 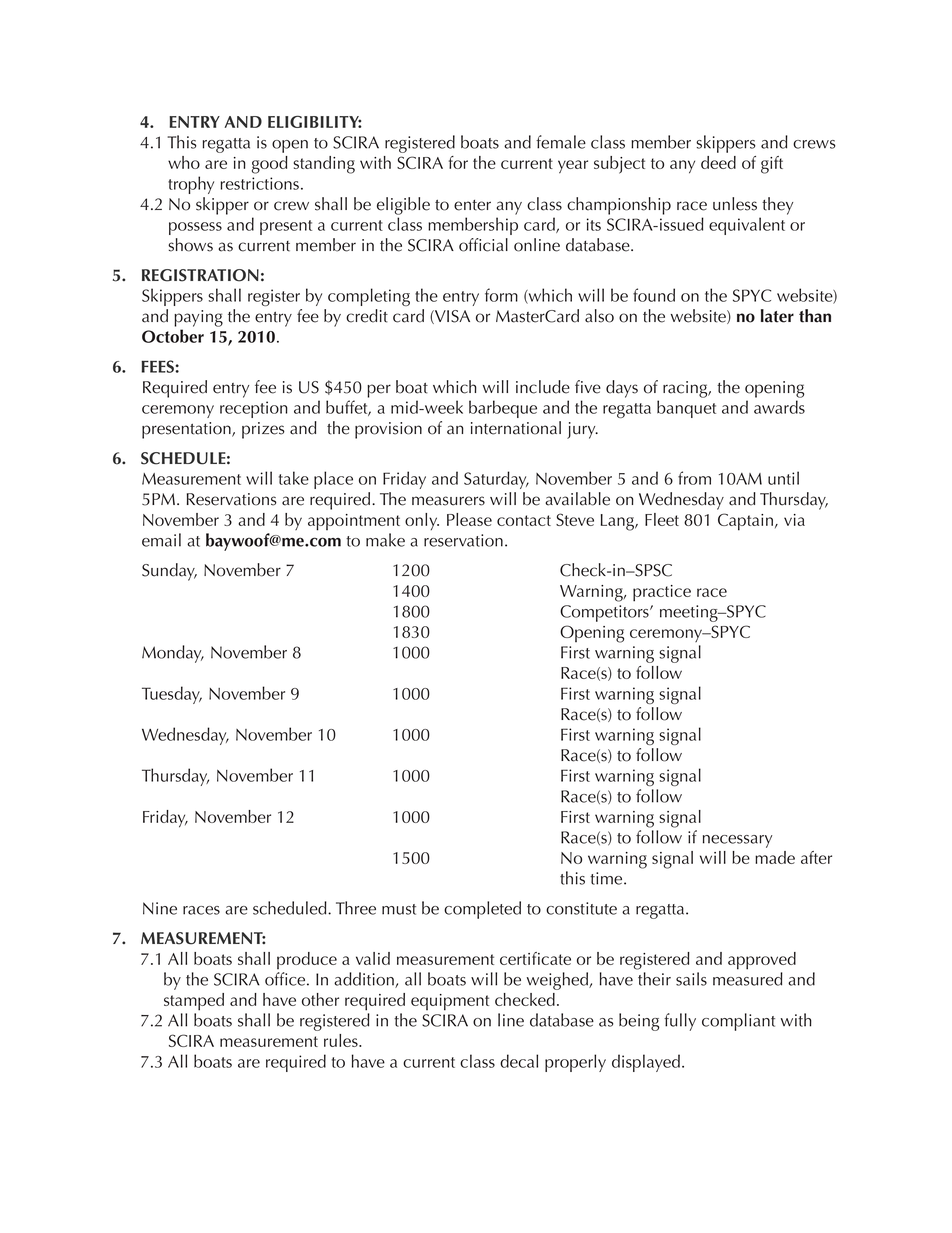 I want to click on good, so click(x=270, y=165).
